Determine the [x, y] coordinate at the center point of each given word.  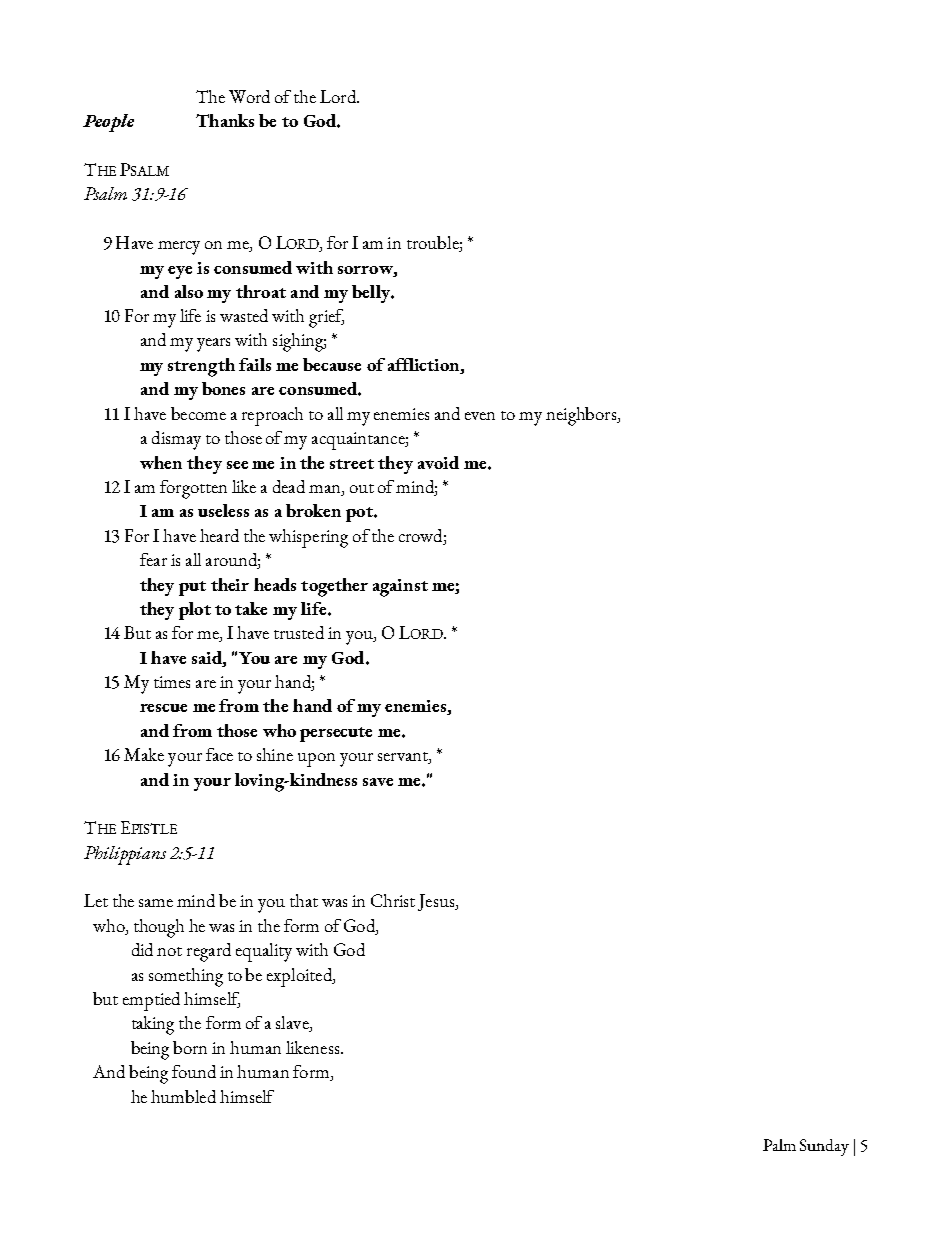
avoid [438, 462]
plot [195, 611]
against [400, 588]
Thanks [225, 120]
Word [249, 96]
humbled [183, 1096]
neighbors [582, 416]
